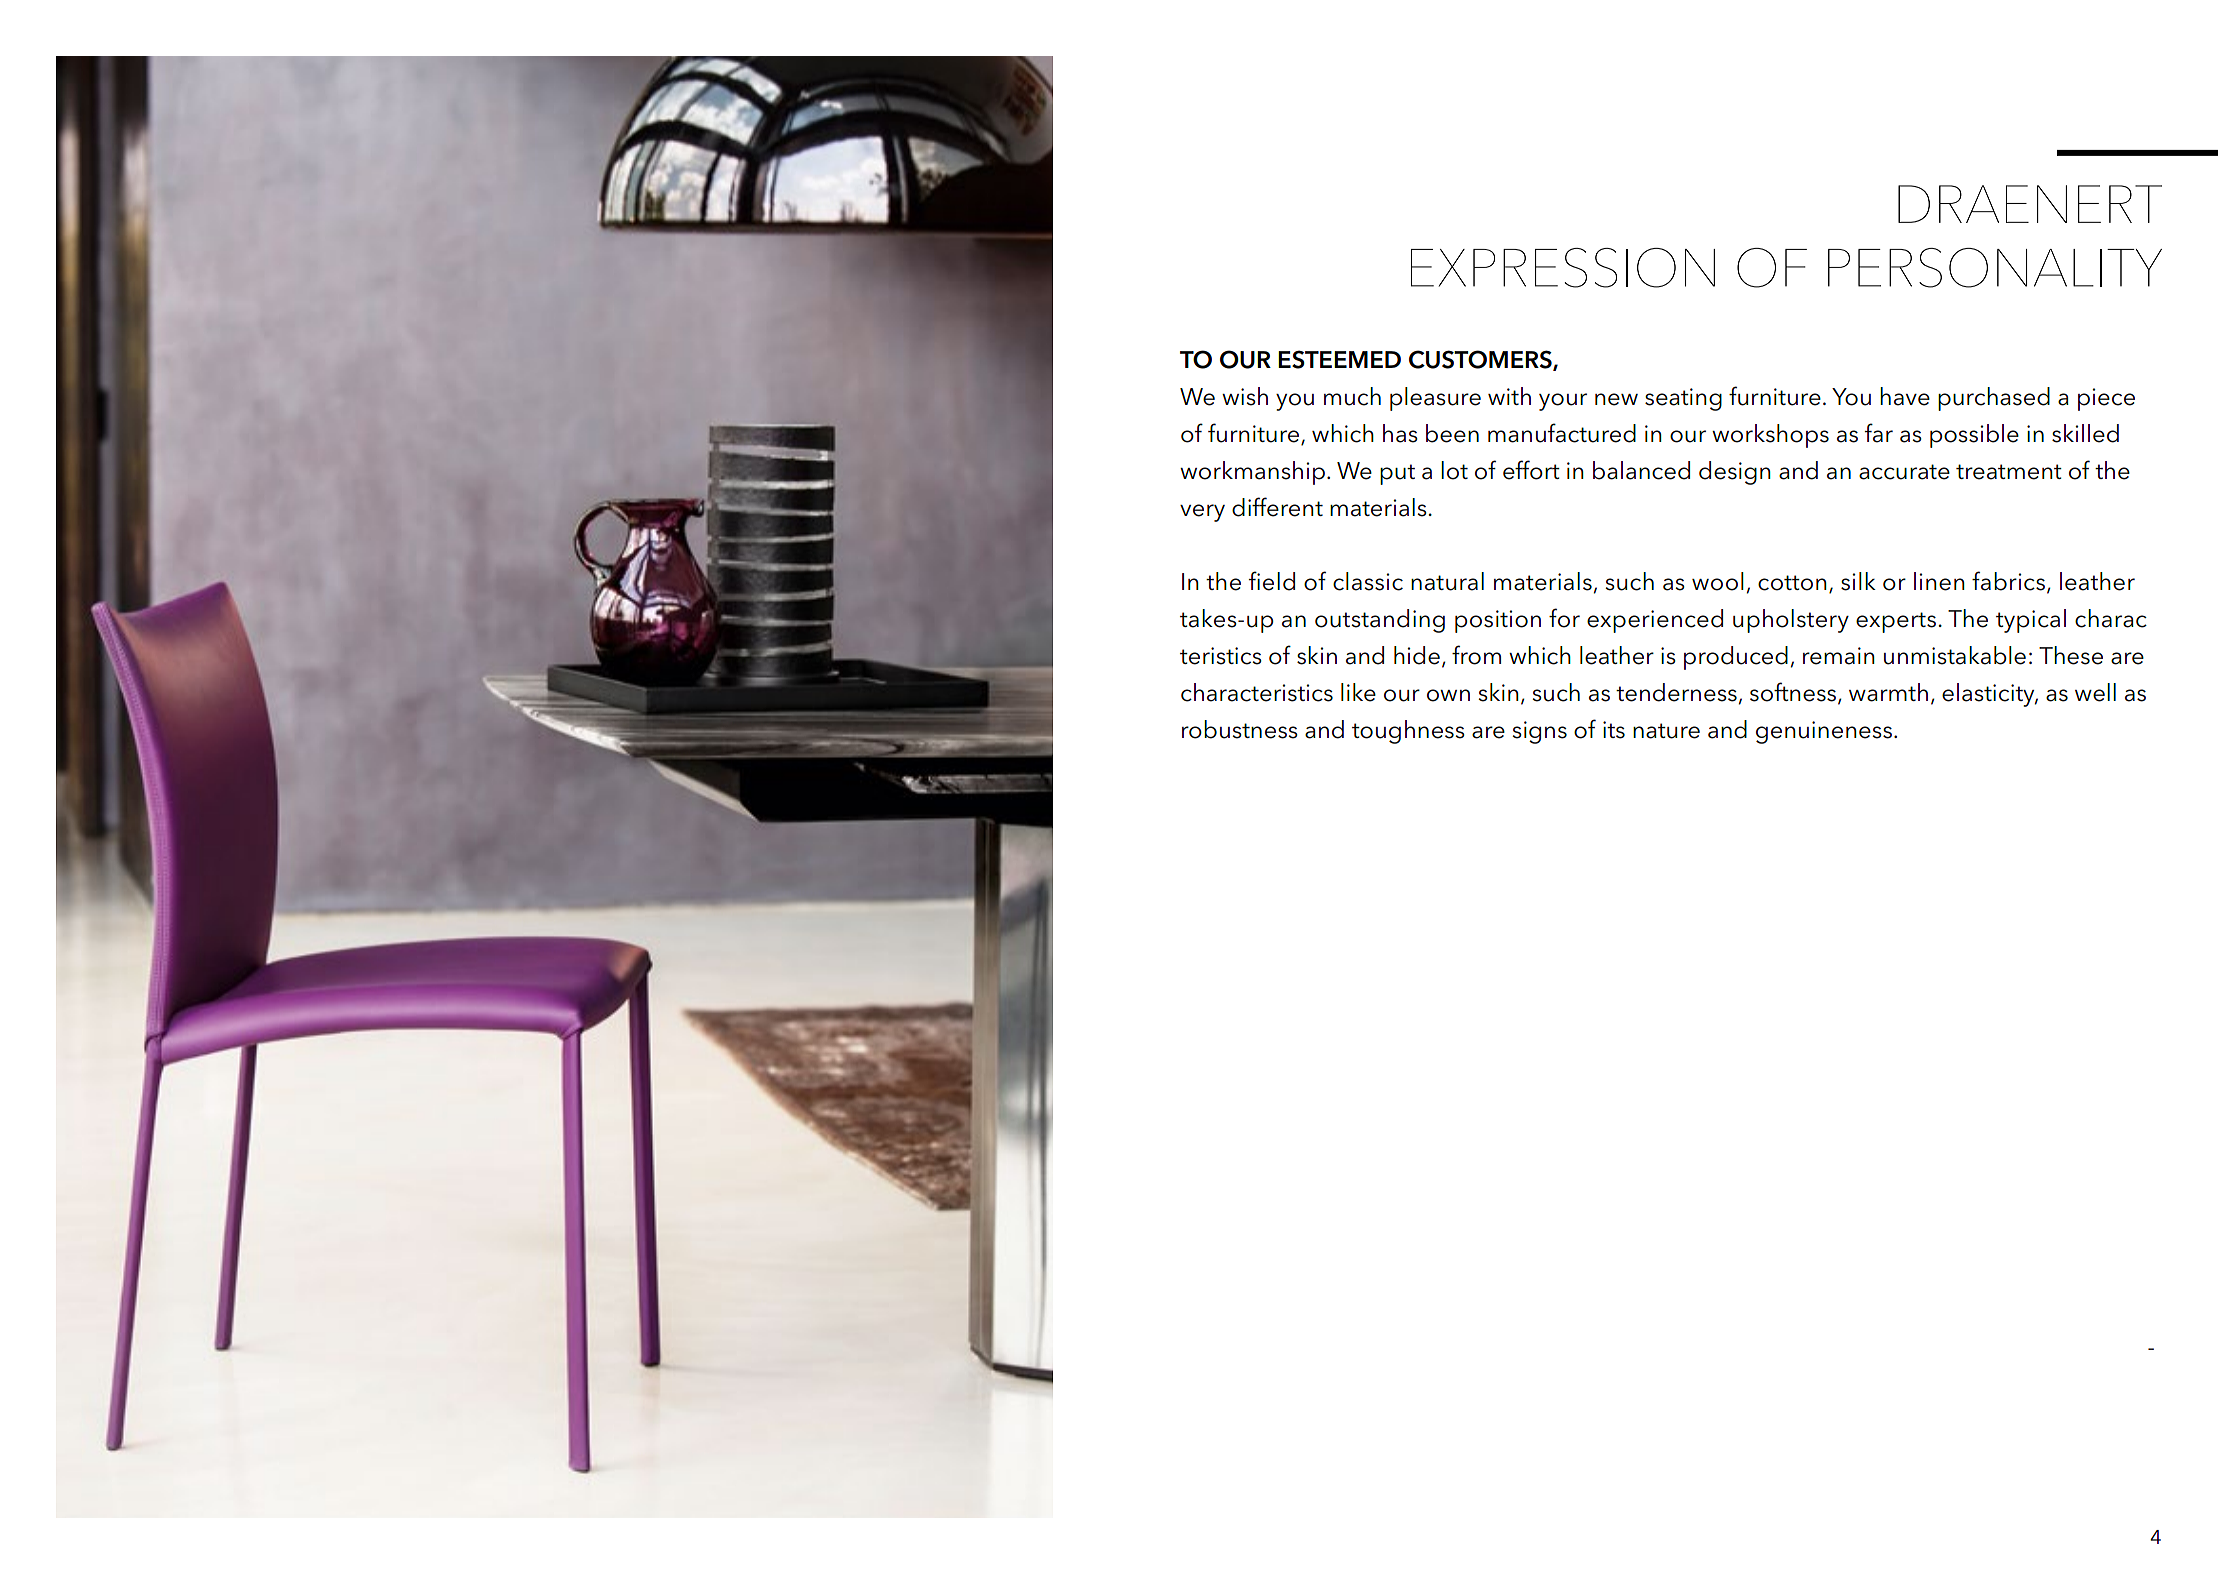  What do you see at coordinates (1995, 268) in the document?
I see `PERSONALITY` at bounding box center [1995, 268].
